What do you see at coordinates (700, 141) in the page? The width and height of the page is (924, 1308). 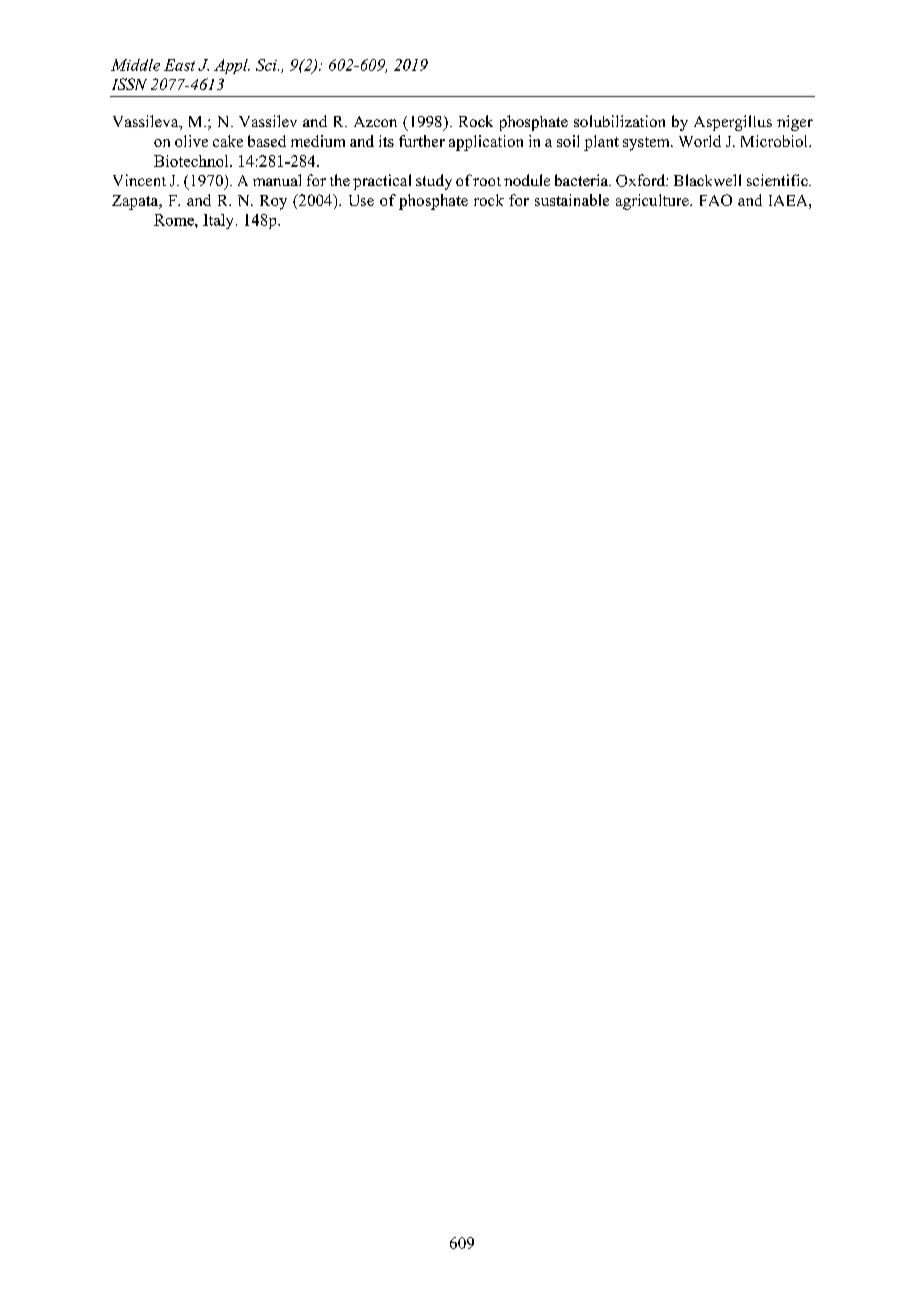 I see `World` at bounding box center [700, 141].
